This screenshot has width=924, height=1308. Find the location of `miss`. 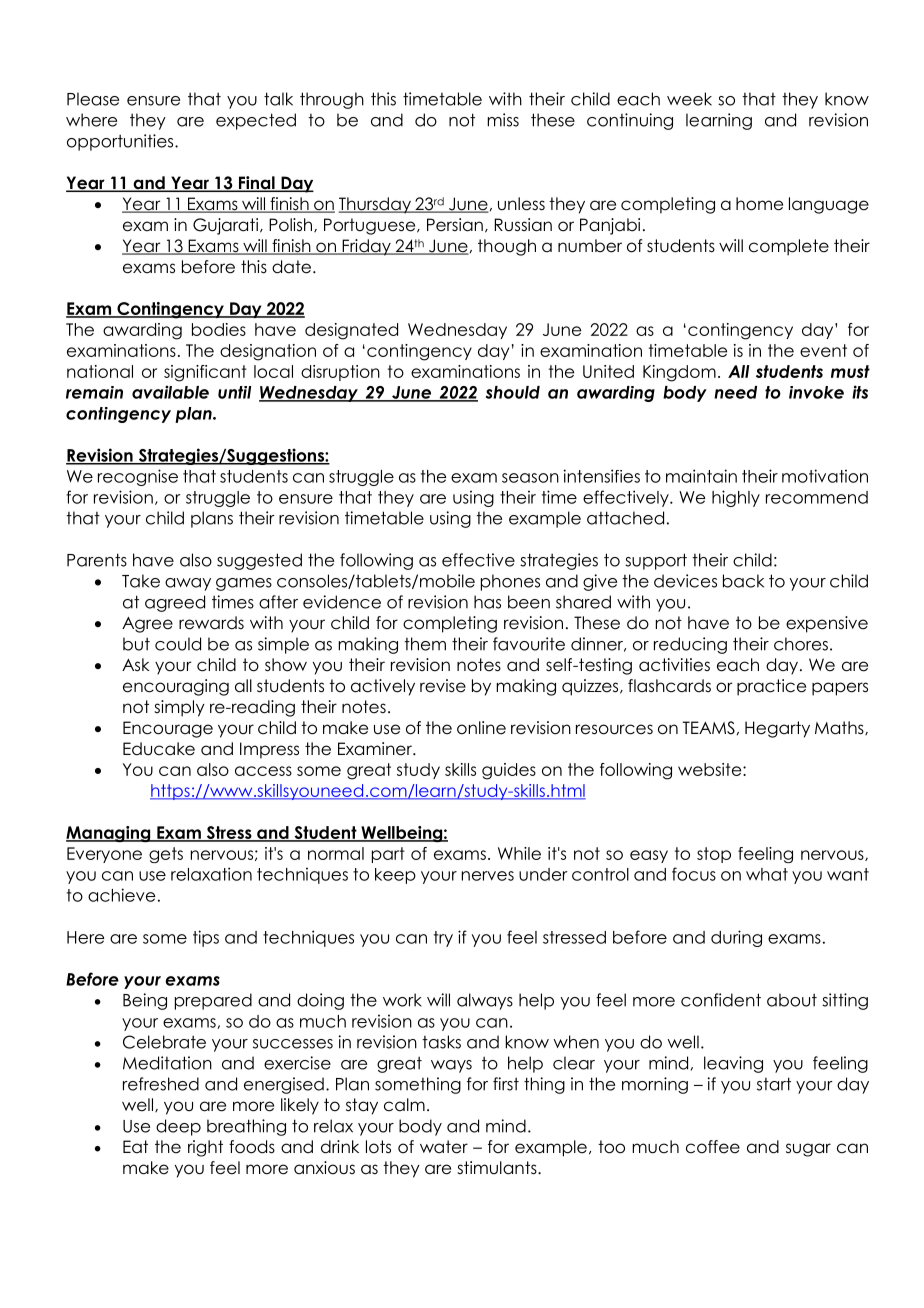

miss is located at coordinates (503, 120).
